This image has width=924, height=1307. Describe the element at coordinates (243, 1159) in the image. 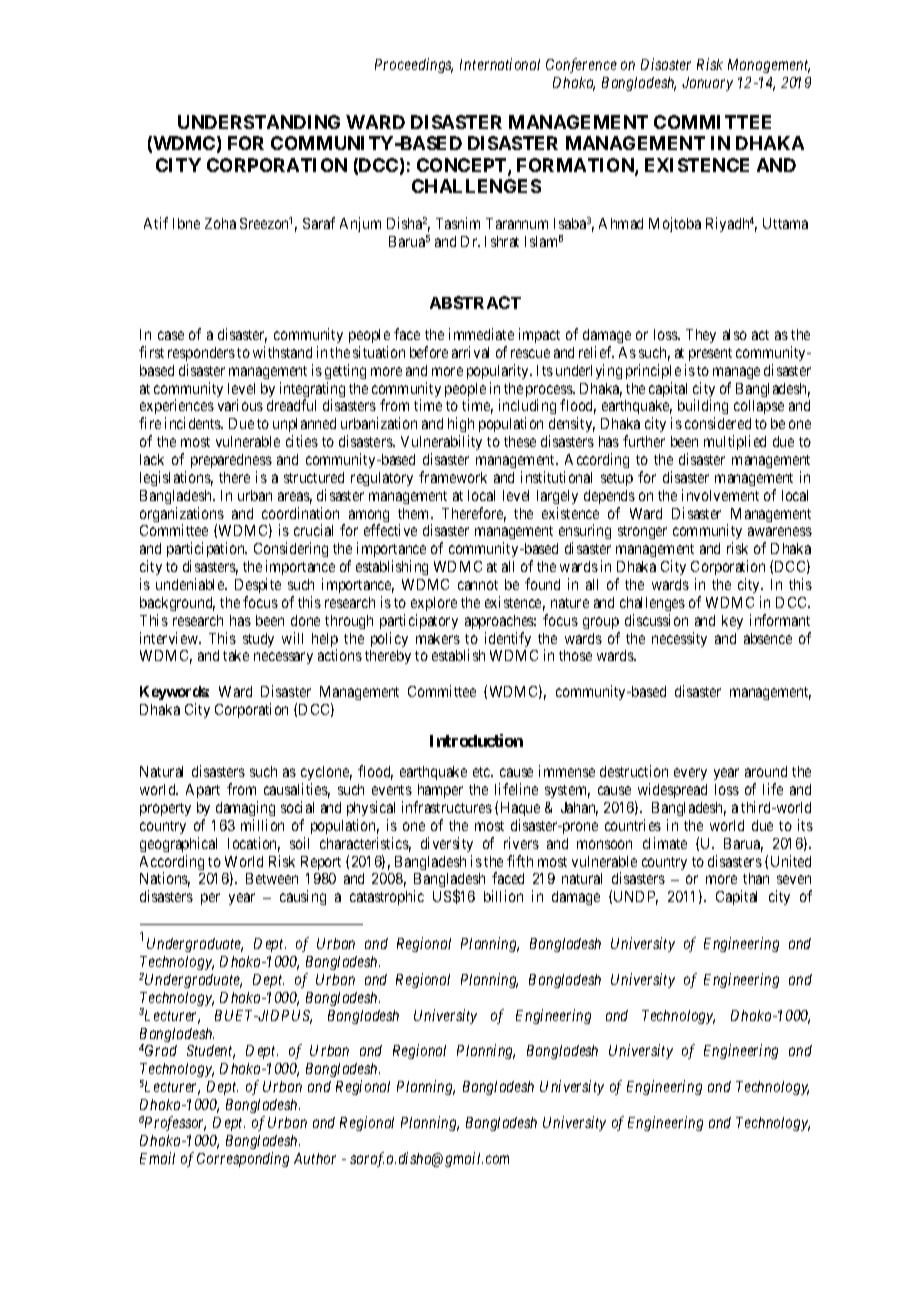

I see `Corresponding` at that location.
